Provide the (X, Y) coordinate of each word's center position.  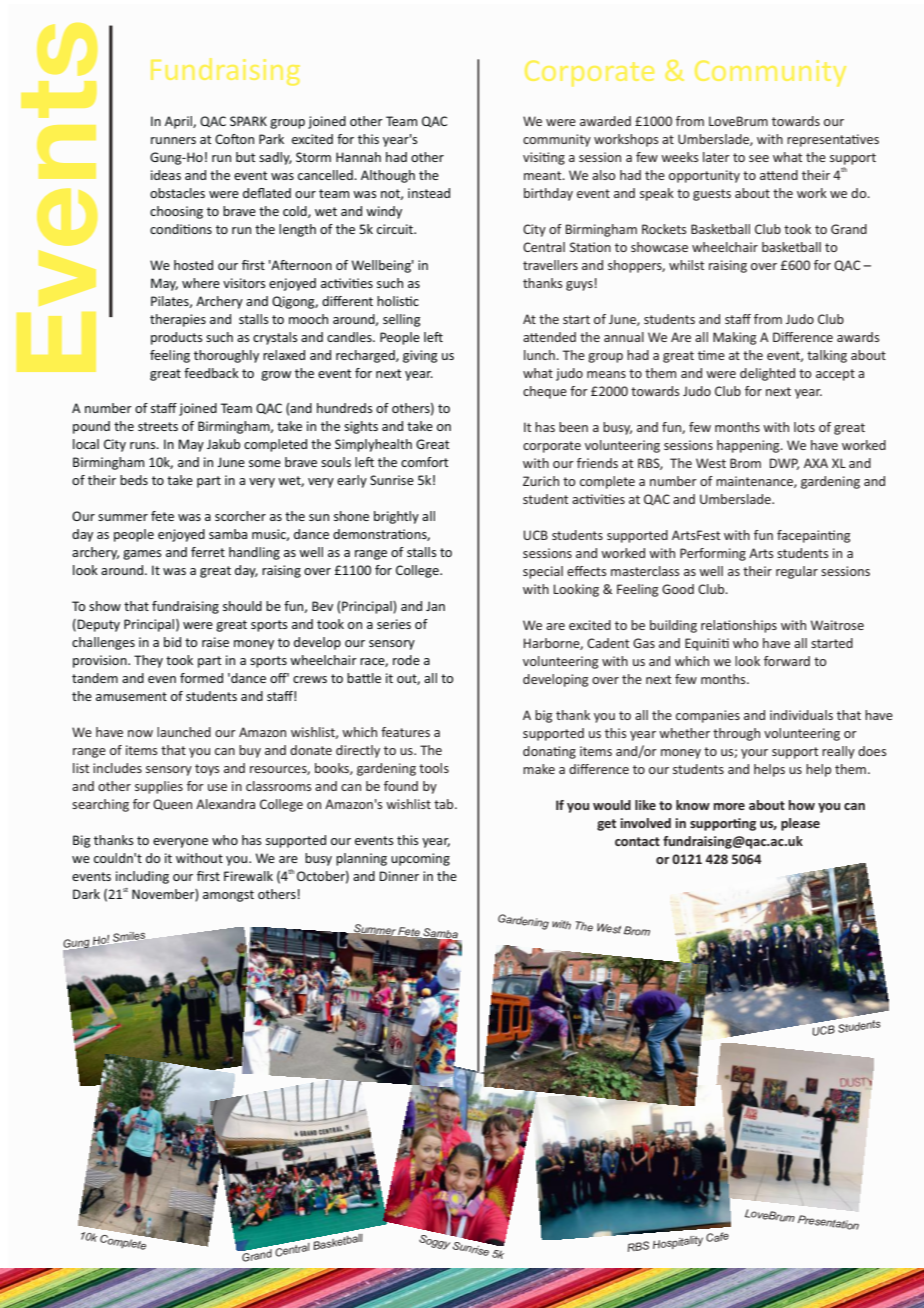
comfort (425, 462)
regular (797, 572)
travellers (550, 265)
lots (804, 427)
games (142, 555)
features (405, 732)
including (142, 877)
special (543, 572)
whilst (686, 265)
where (201, 283)
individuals (801, 715)
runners (173, 140)
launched (184, 732)
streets (158, 426)
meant (544, 175)
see (759, 158)
